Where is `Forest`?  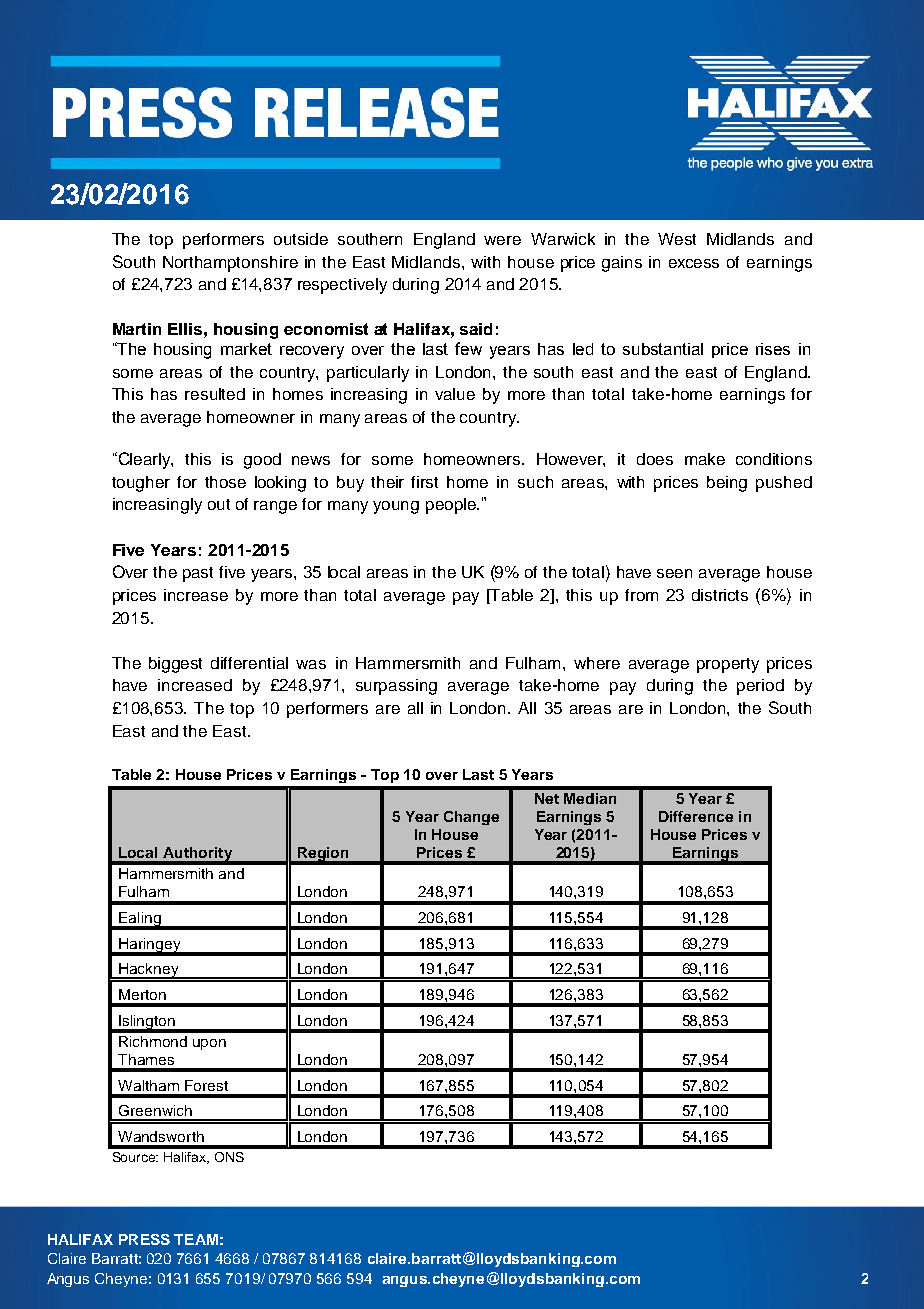
Forest is located at coordinates (206, 1085).
